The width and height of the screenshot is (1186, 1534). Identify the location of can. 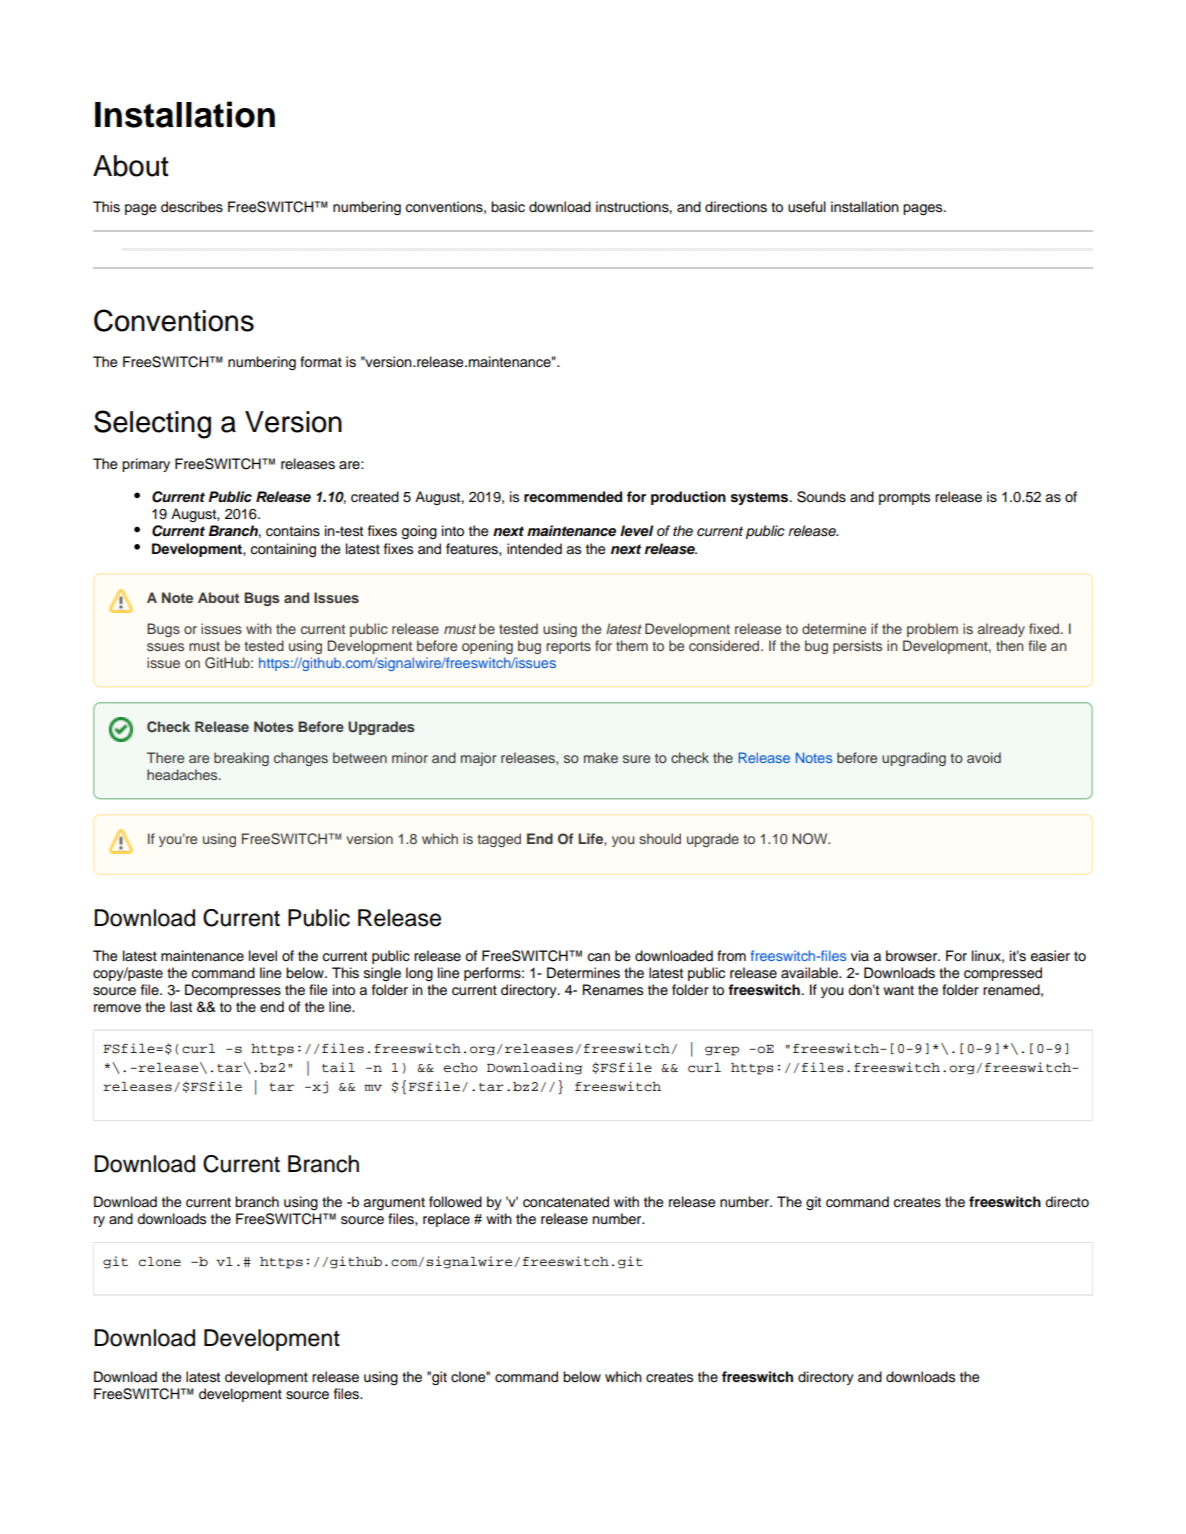
(599, 957).
